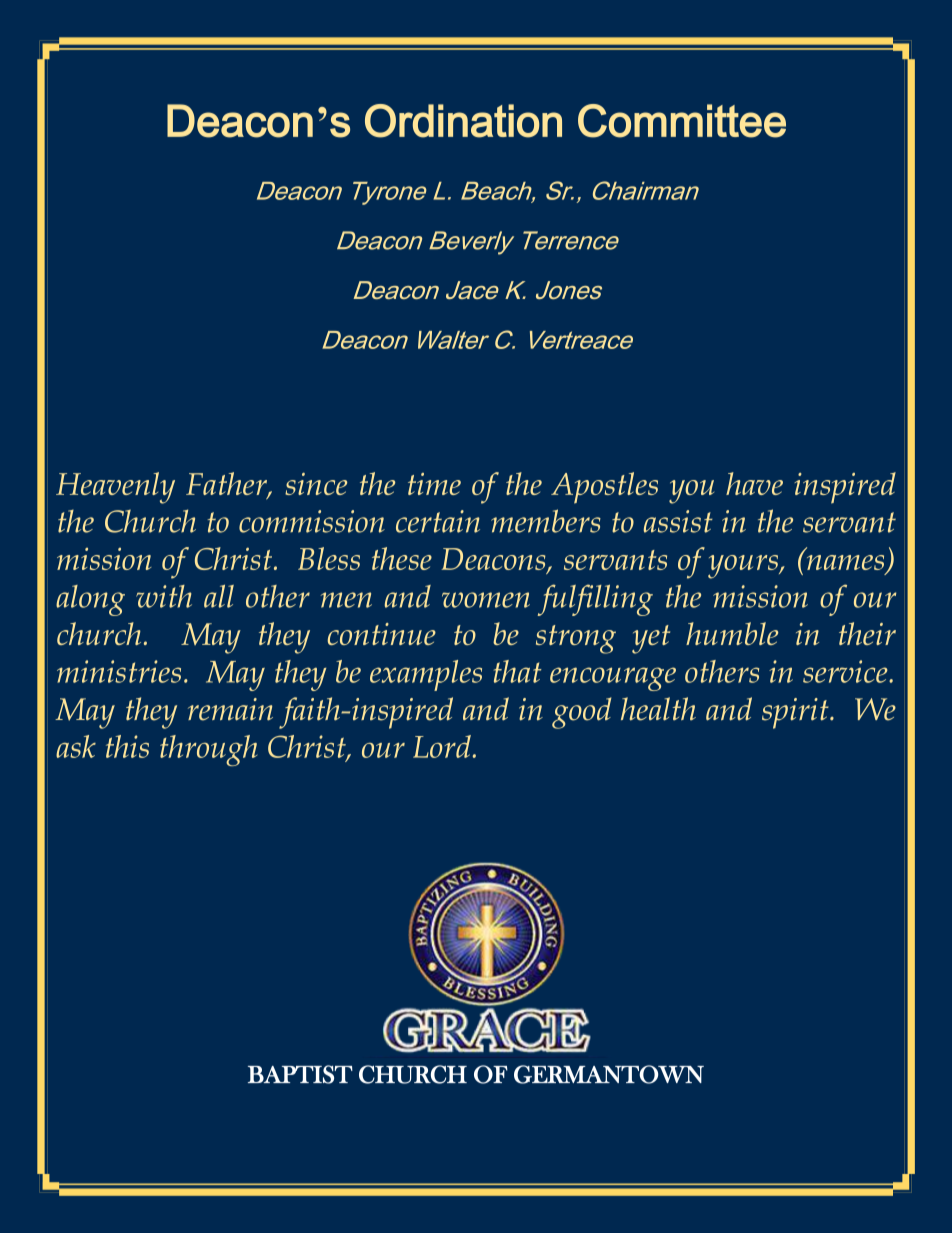 The width and height of the image is (952, 1233). What do you see at coordinates (434, 484) in the image?
I see `time` at bounding box center [434, 484].
